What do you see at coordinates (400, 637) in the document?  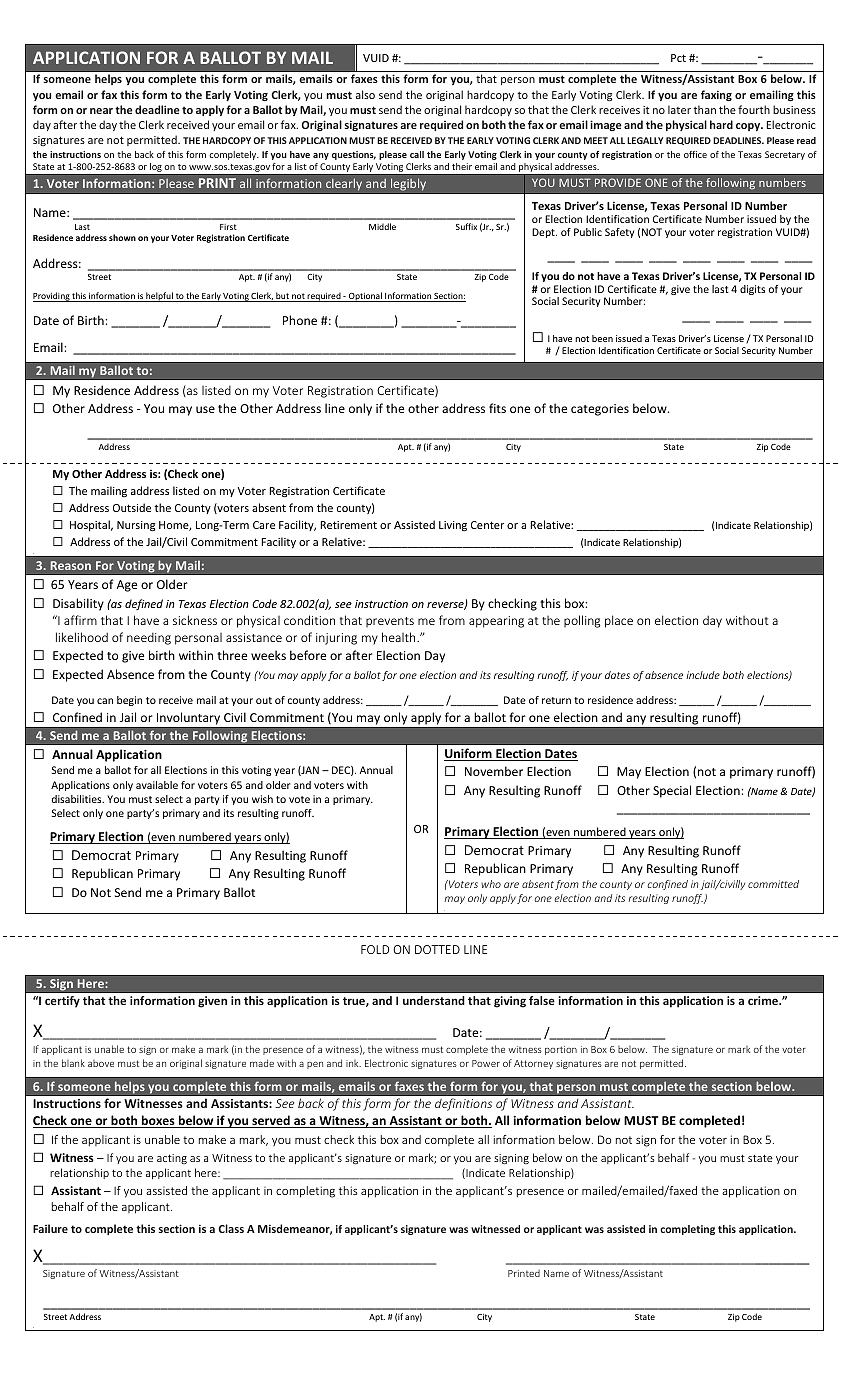 I see `health` at bounding box center [400, 637].
